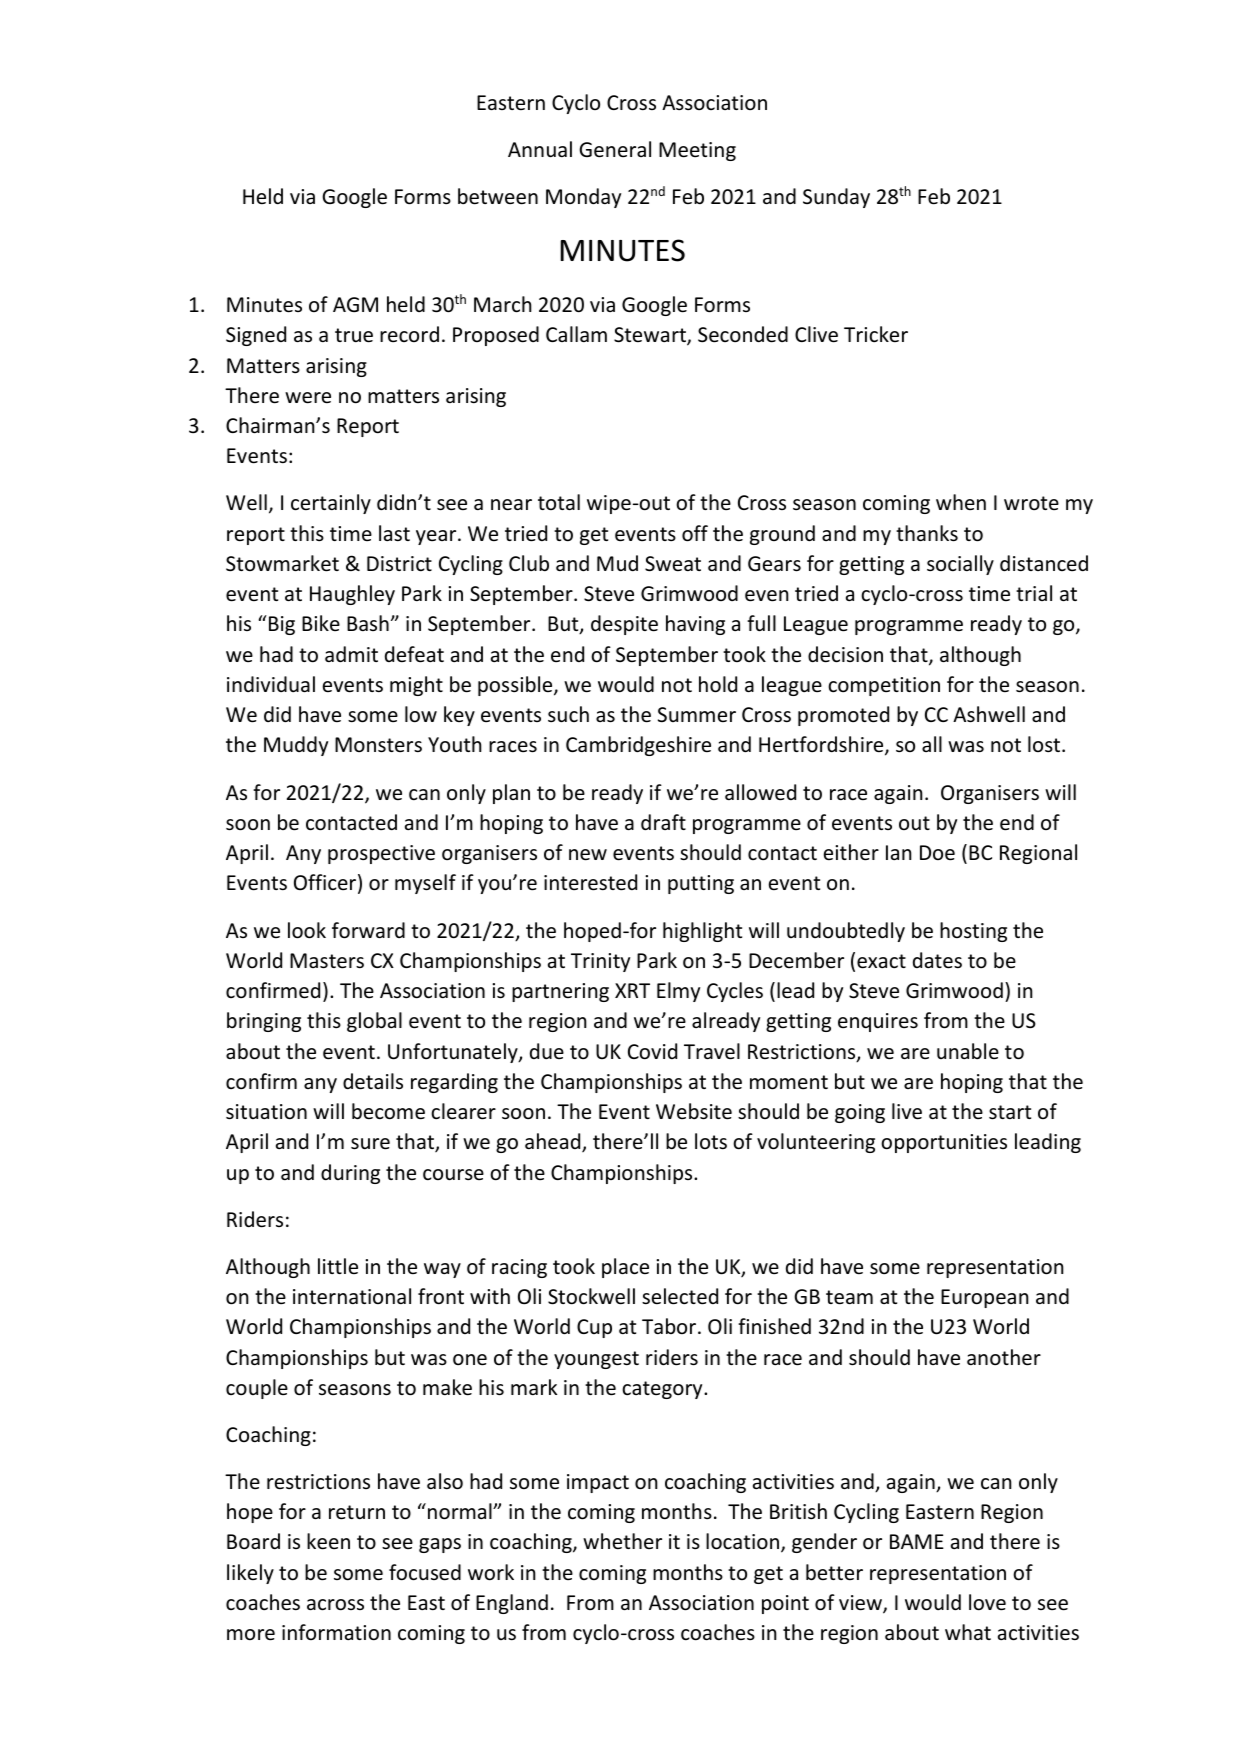  I want to click on General, so click(615, 149).
